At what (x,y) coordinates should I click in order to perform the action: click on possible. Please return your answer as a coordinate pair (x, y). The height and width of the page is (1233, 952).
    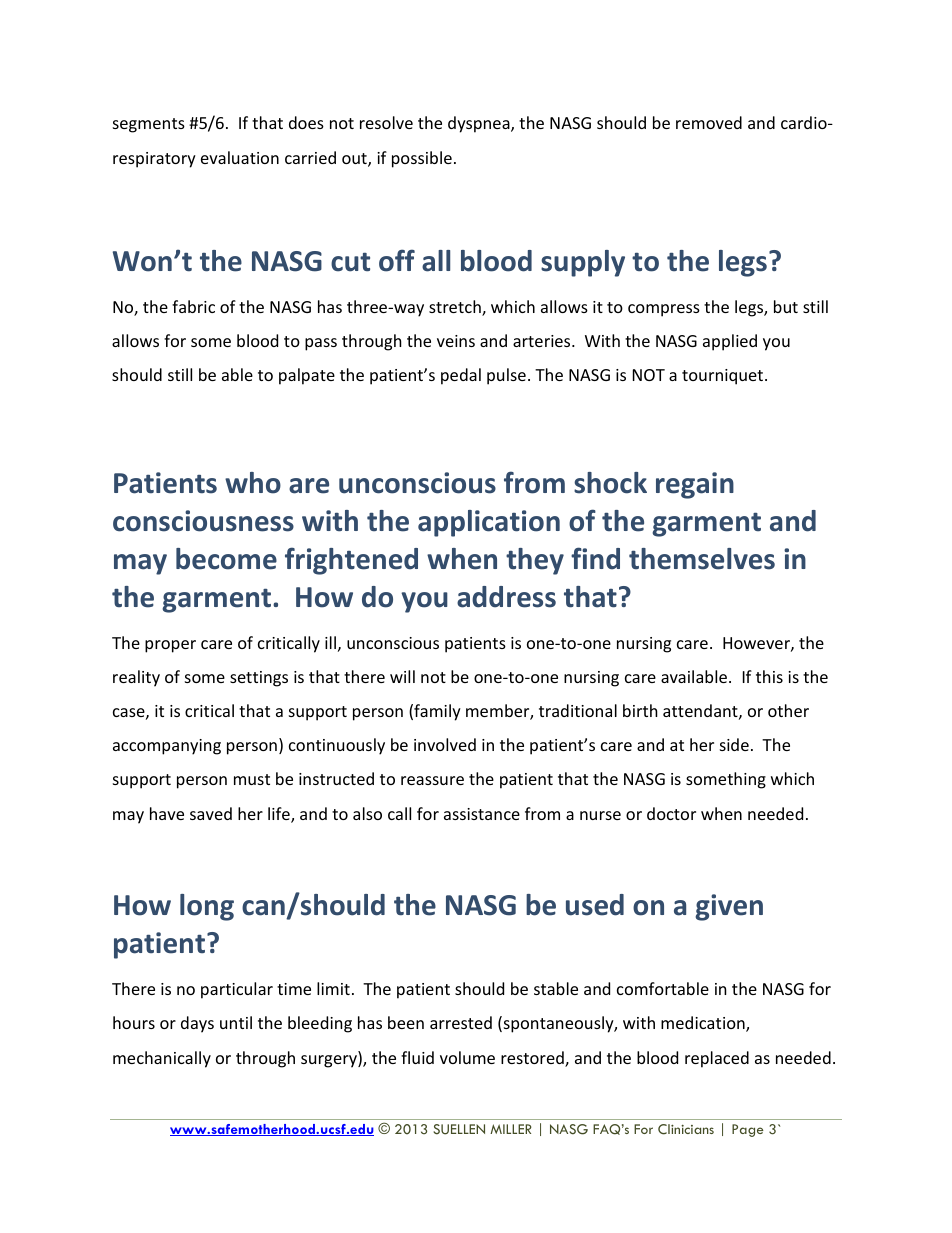
    Looking at the image, I should click on (422, 159).
